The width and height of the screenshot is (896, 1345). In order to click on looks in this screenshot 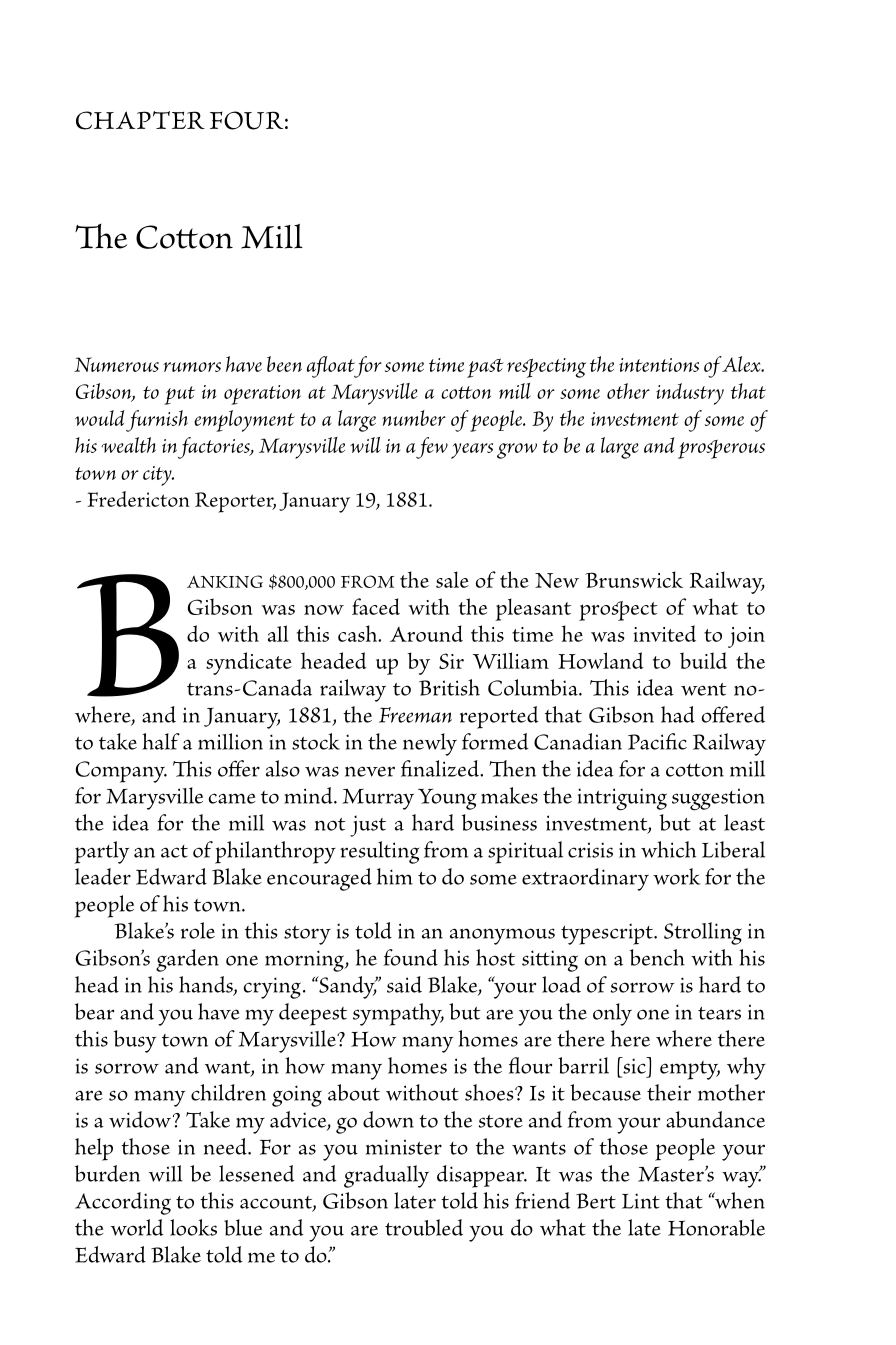, I will do `click(193, 1227)`.
